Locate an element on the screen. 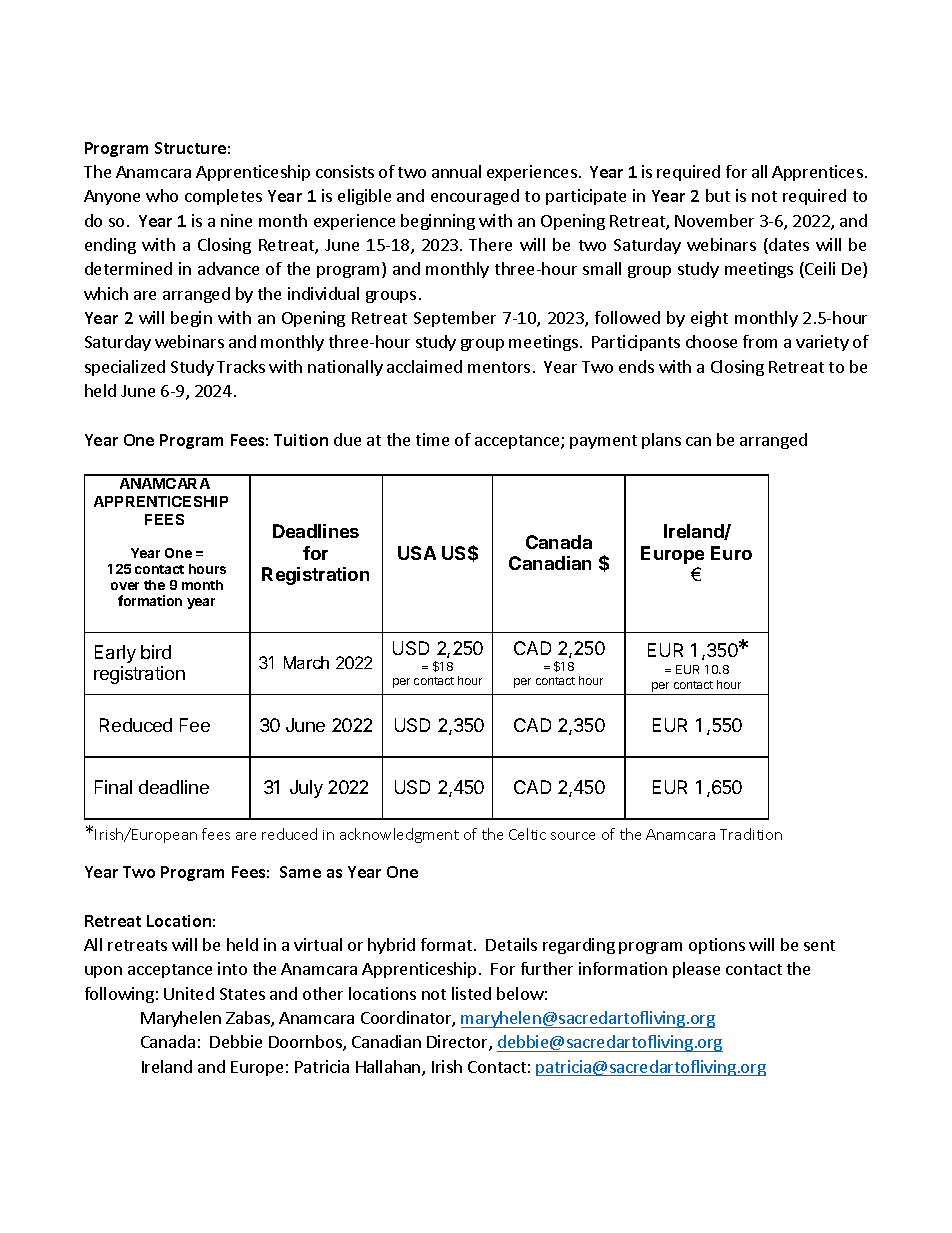 This screenshot has height=1233, width=952. but is located at coordinates (718, 195).
